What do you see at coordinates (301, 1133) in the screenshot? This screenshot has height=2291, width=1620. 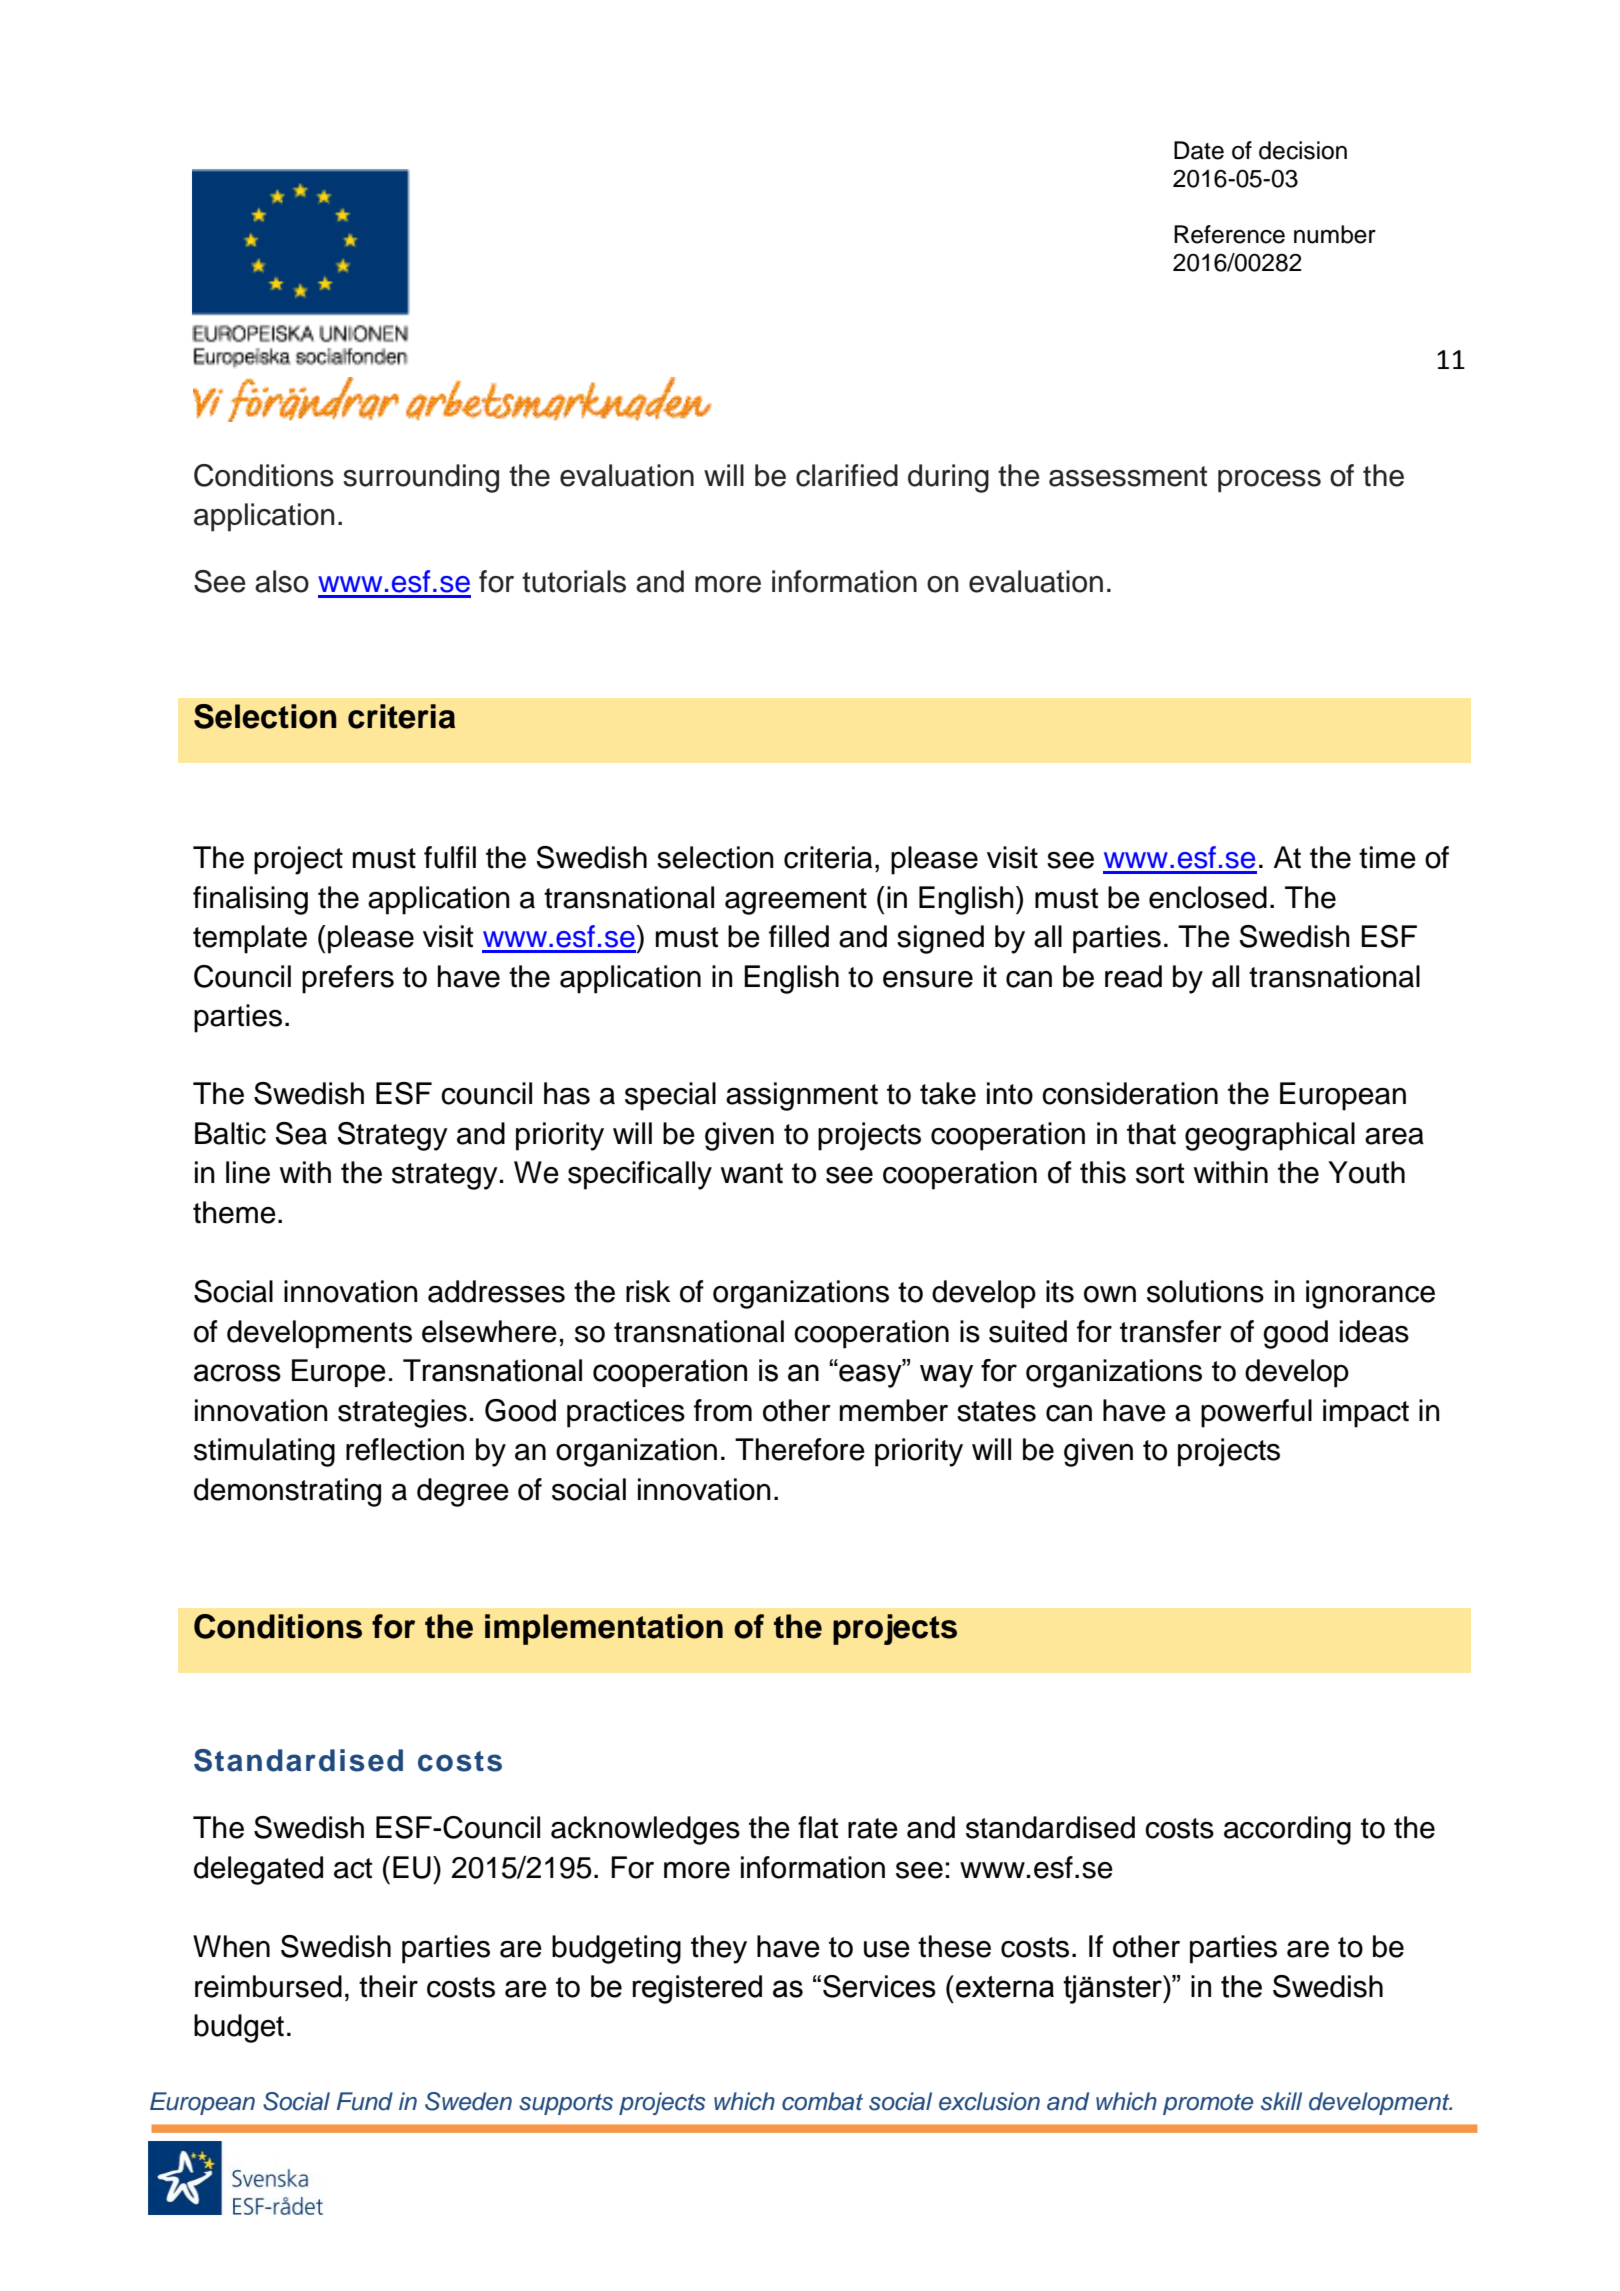 I see `Sea` at bounding box center [301, 1133].
